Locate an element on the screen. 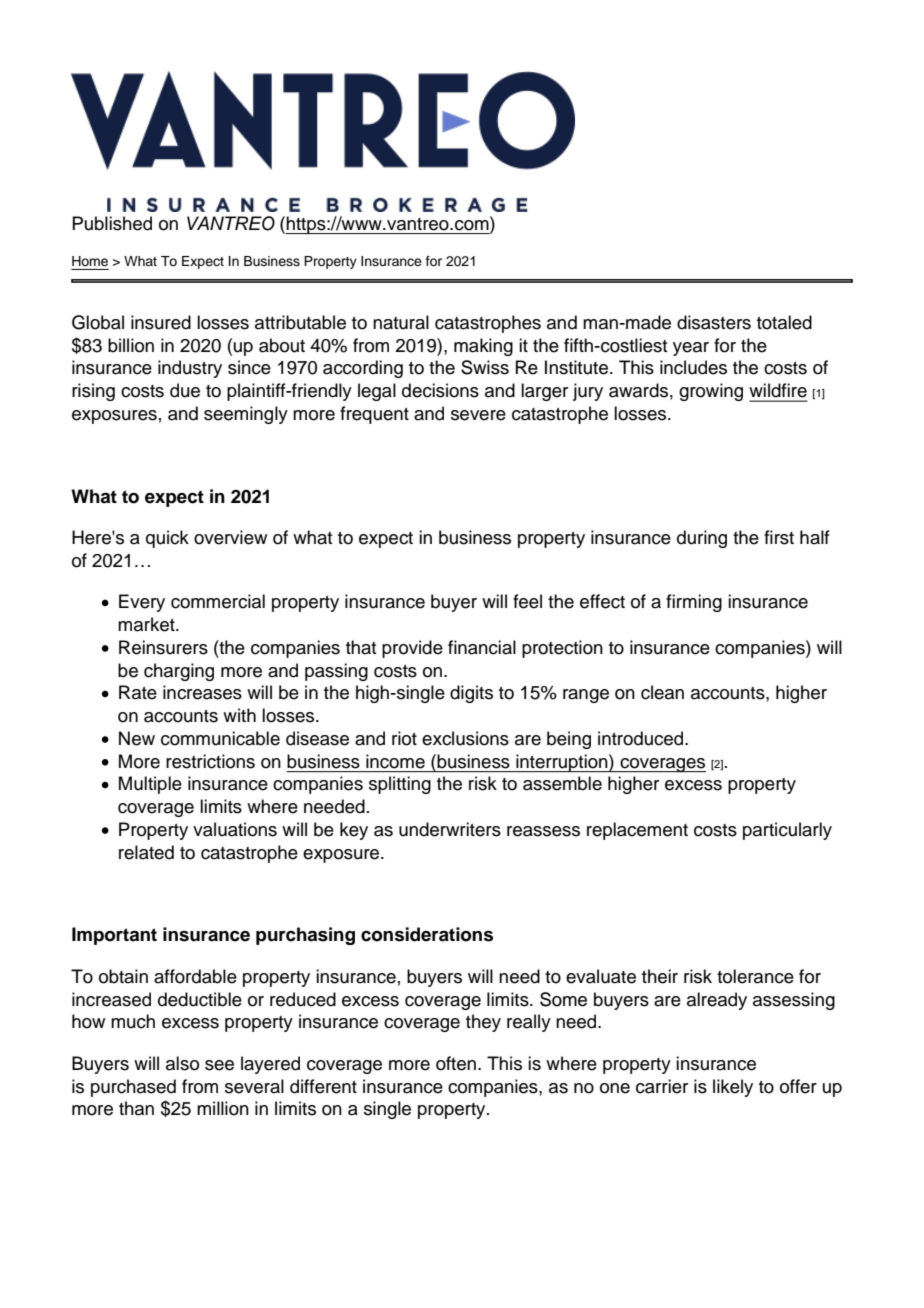  growing is located at coordinates (711, 392).
